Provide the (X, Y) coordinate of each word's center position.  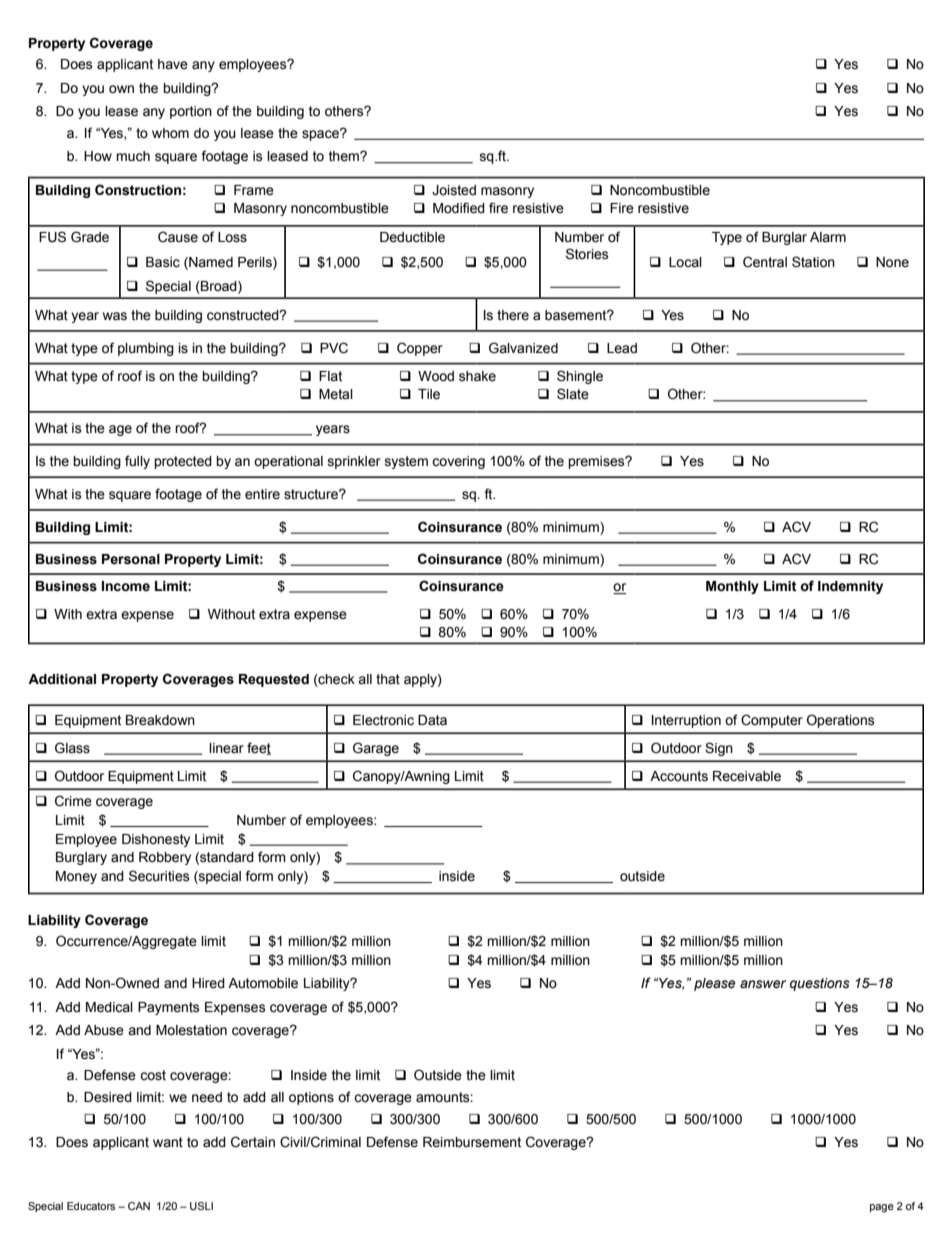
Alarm (828, 237)
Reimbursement (472, 1142)
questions (820, 984)
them (345, 156)
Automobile (263, 983)
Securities (159, 876)
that (388, 679)
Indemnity (850, 587)
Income (126, 586)
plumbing (146, 349)
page (882, 1208)
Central (765, 262)
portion (191, 112)
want (168, 1142)
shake (477, 376)
